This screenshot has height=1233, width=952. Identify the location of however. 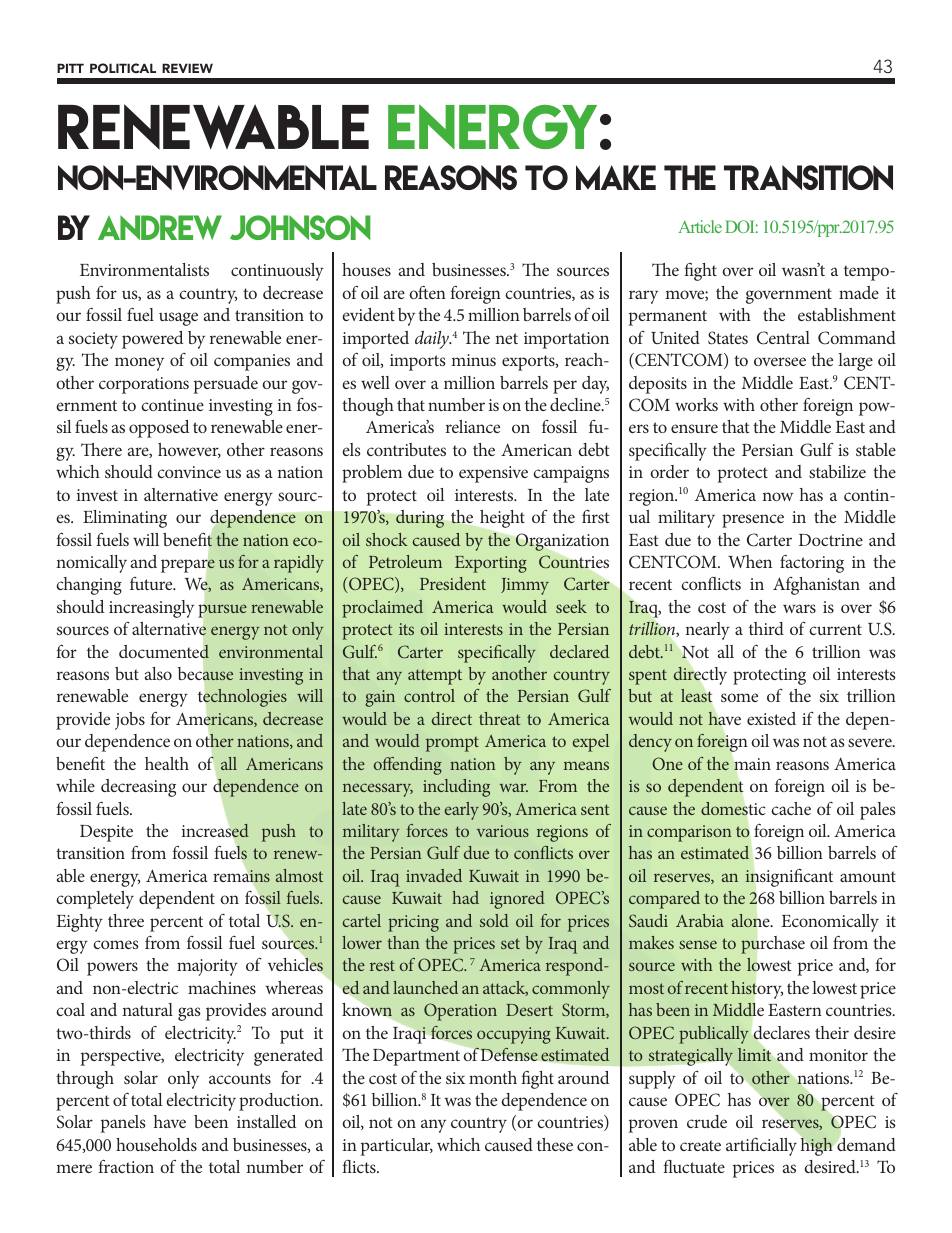
(189, 450).
